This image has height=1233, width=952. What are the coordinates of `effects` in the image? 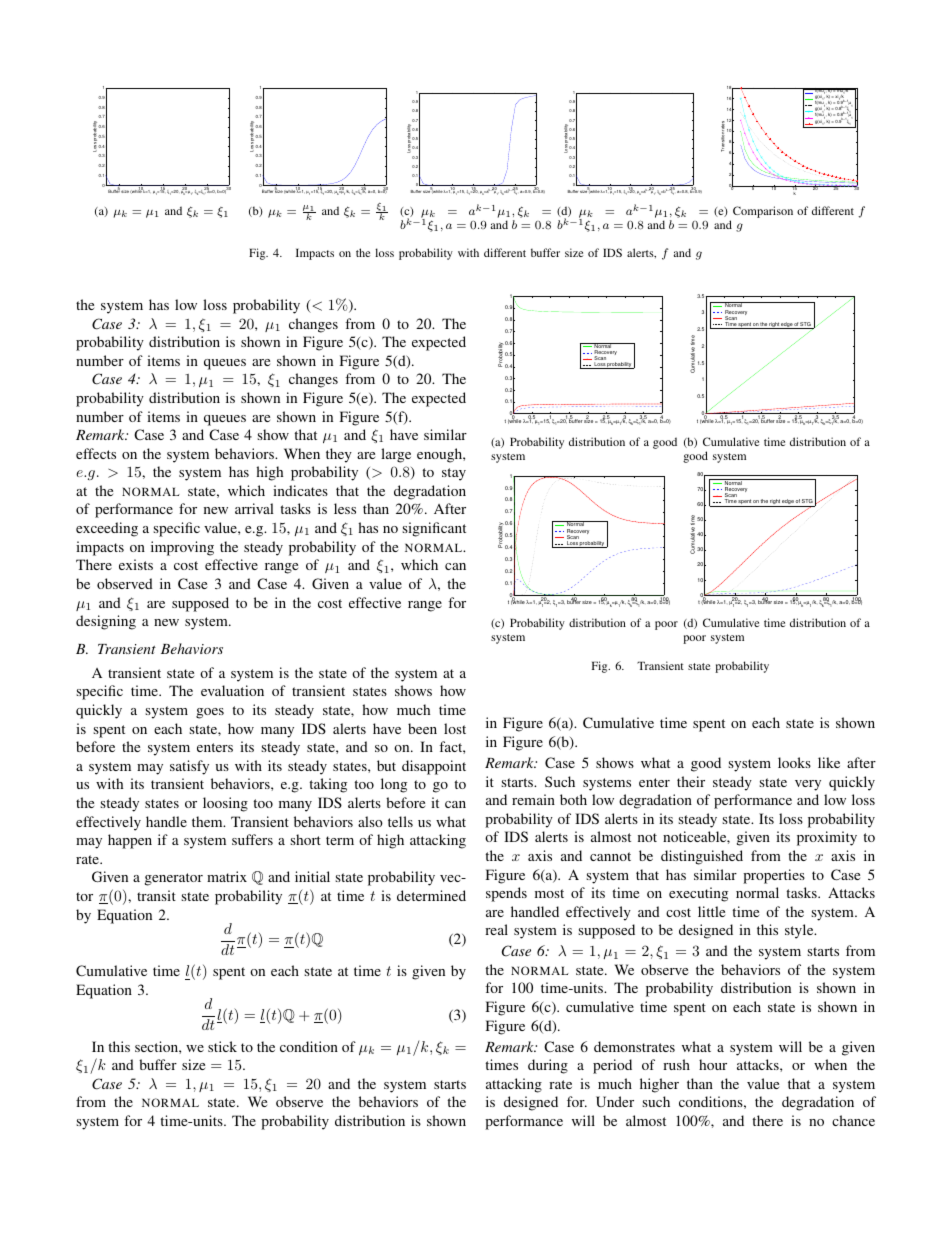 It's located at (96, 453).
